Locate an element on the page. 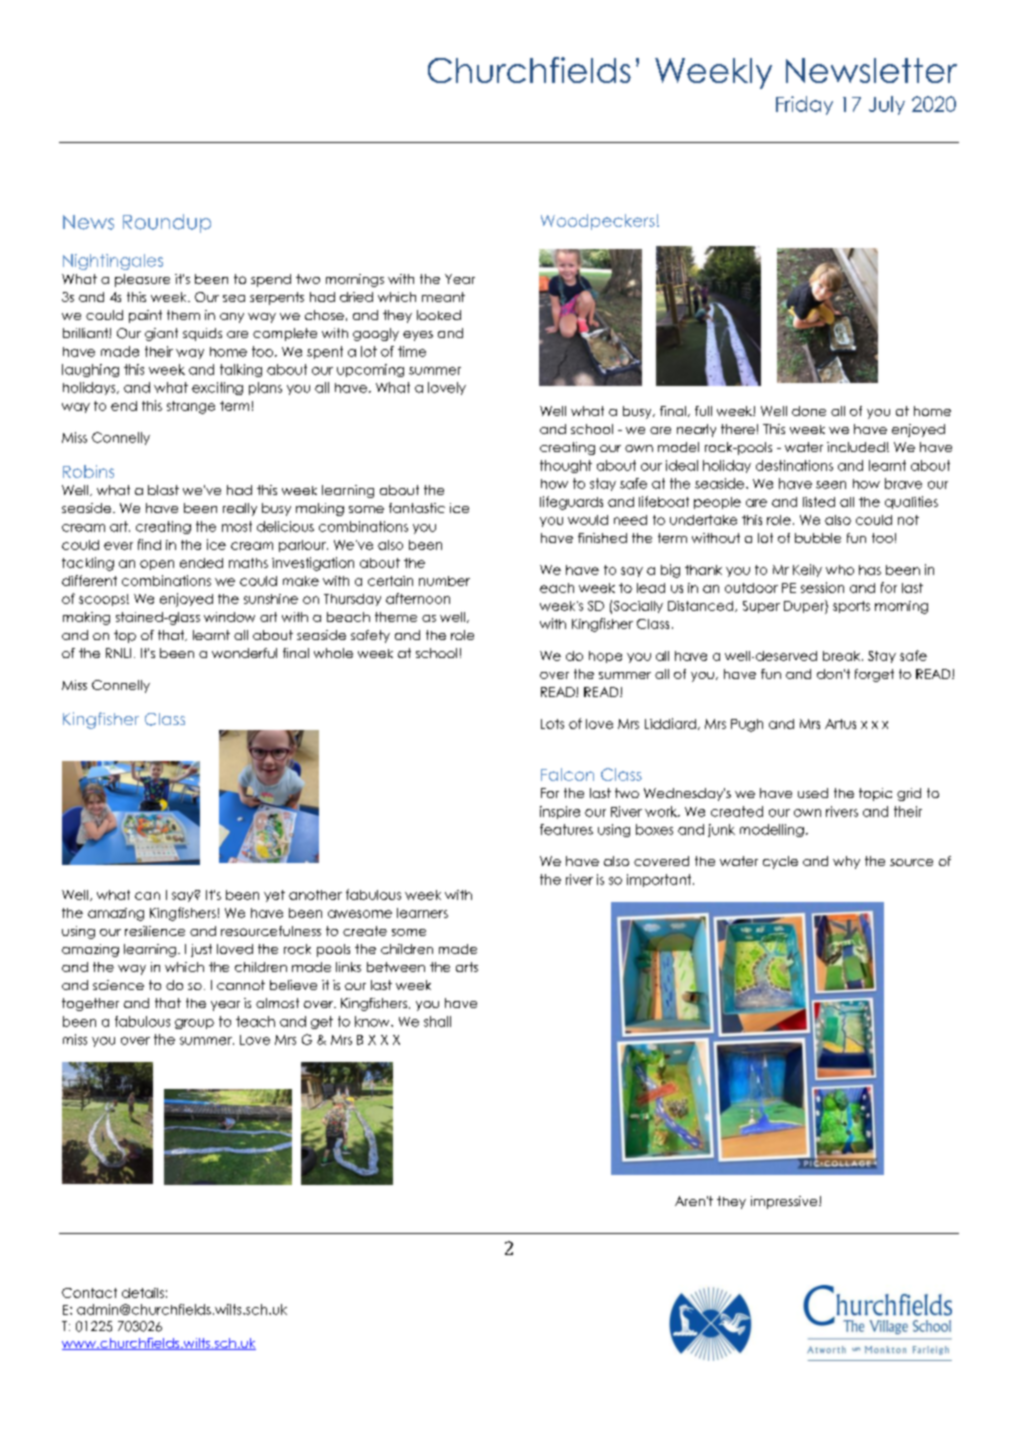 This page has width=1018, height=1440. impressive is located at coordinates (785, 1202).
